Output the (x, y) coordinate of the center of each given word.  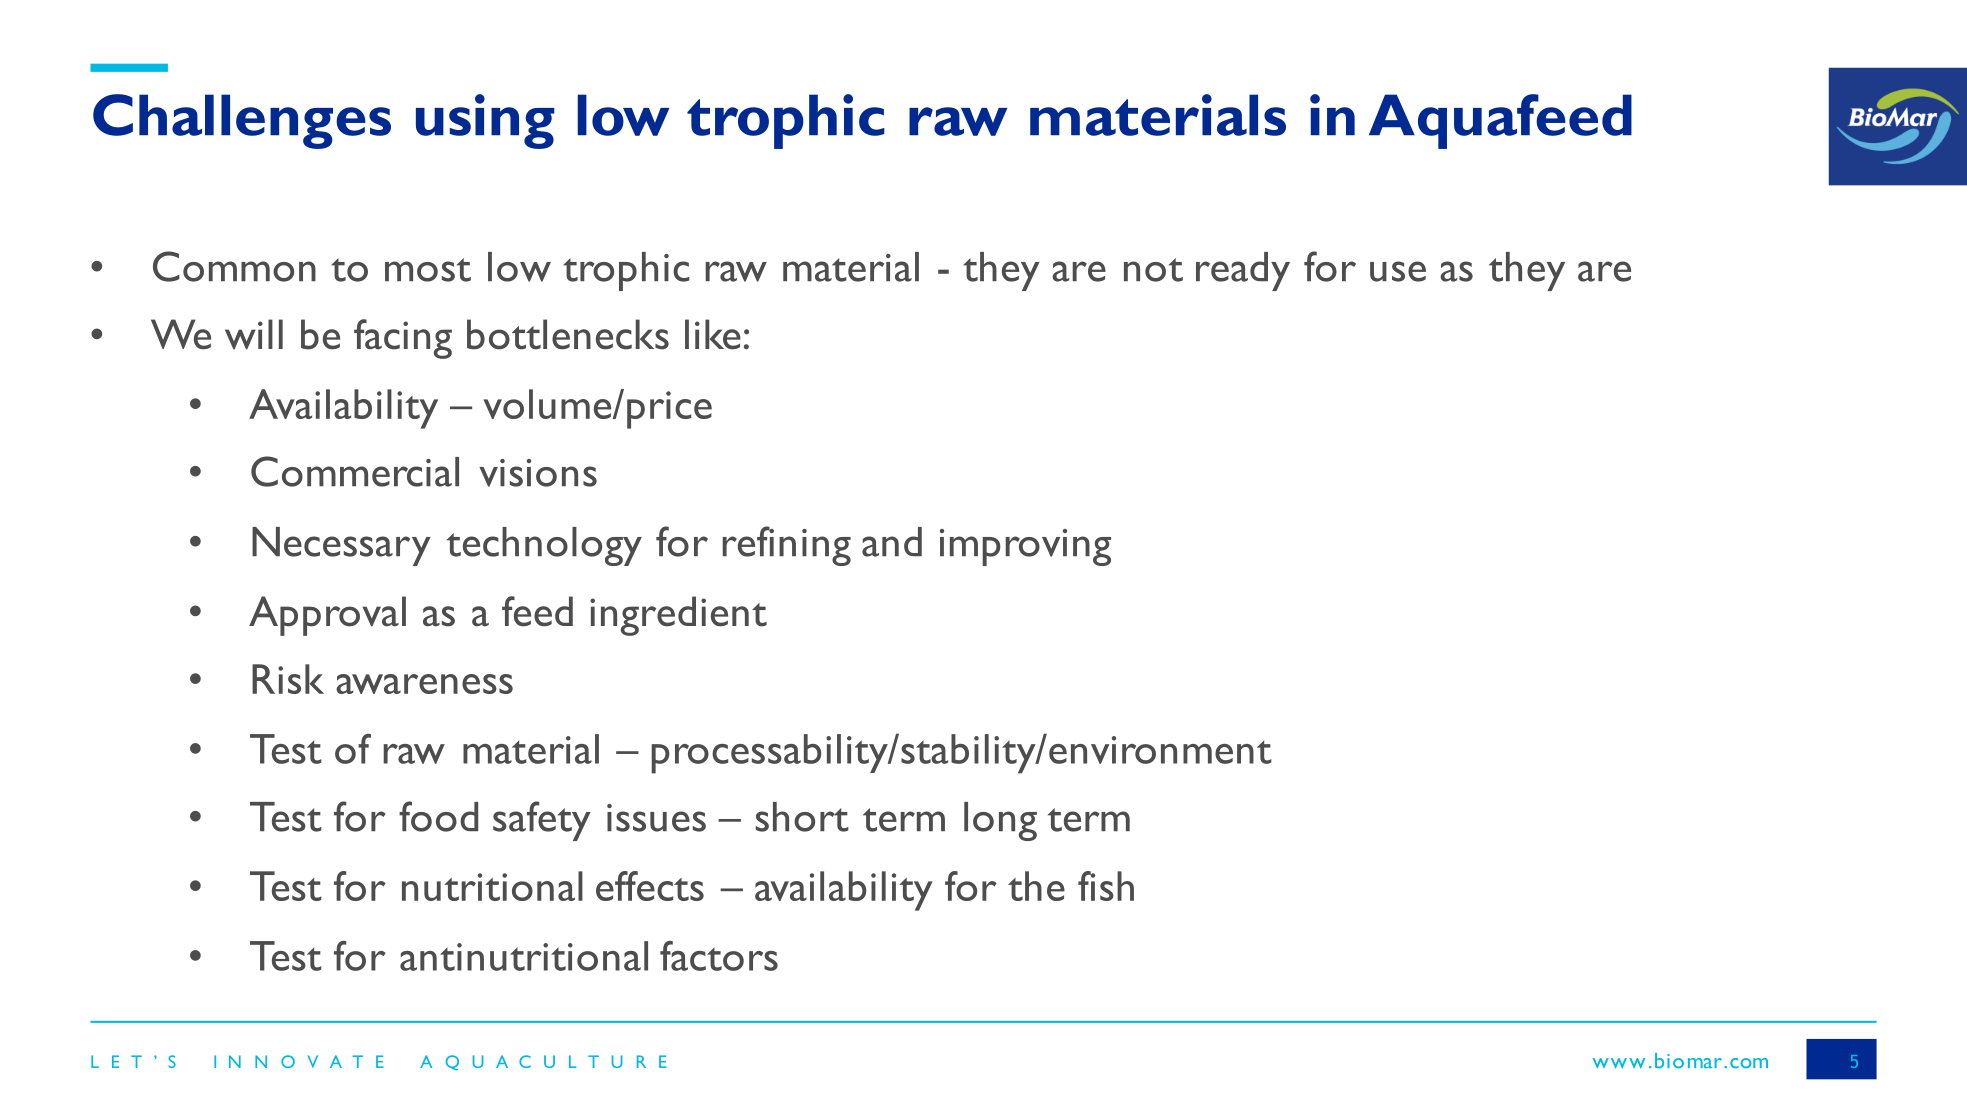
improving (1025, 547)
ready (1243, 271)
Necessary (341, 546)
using (485, 121)
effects (650, 886)
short (802, 817)
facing (403, 339)
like (713, 334)
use (1398, 271)
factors (719, 956)
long (1000, 821)
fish (1106, 886)
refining (786, 546)
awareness (424, 684)
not (1153, 270)
